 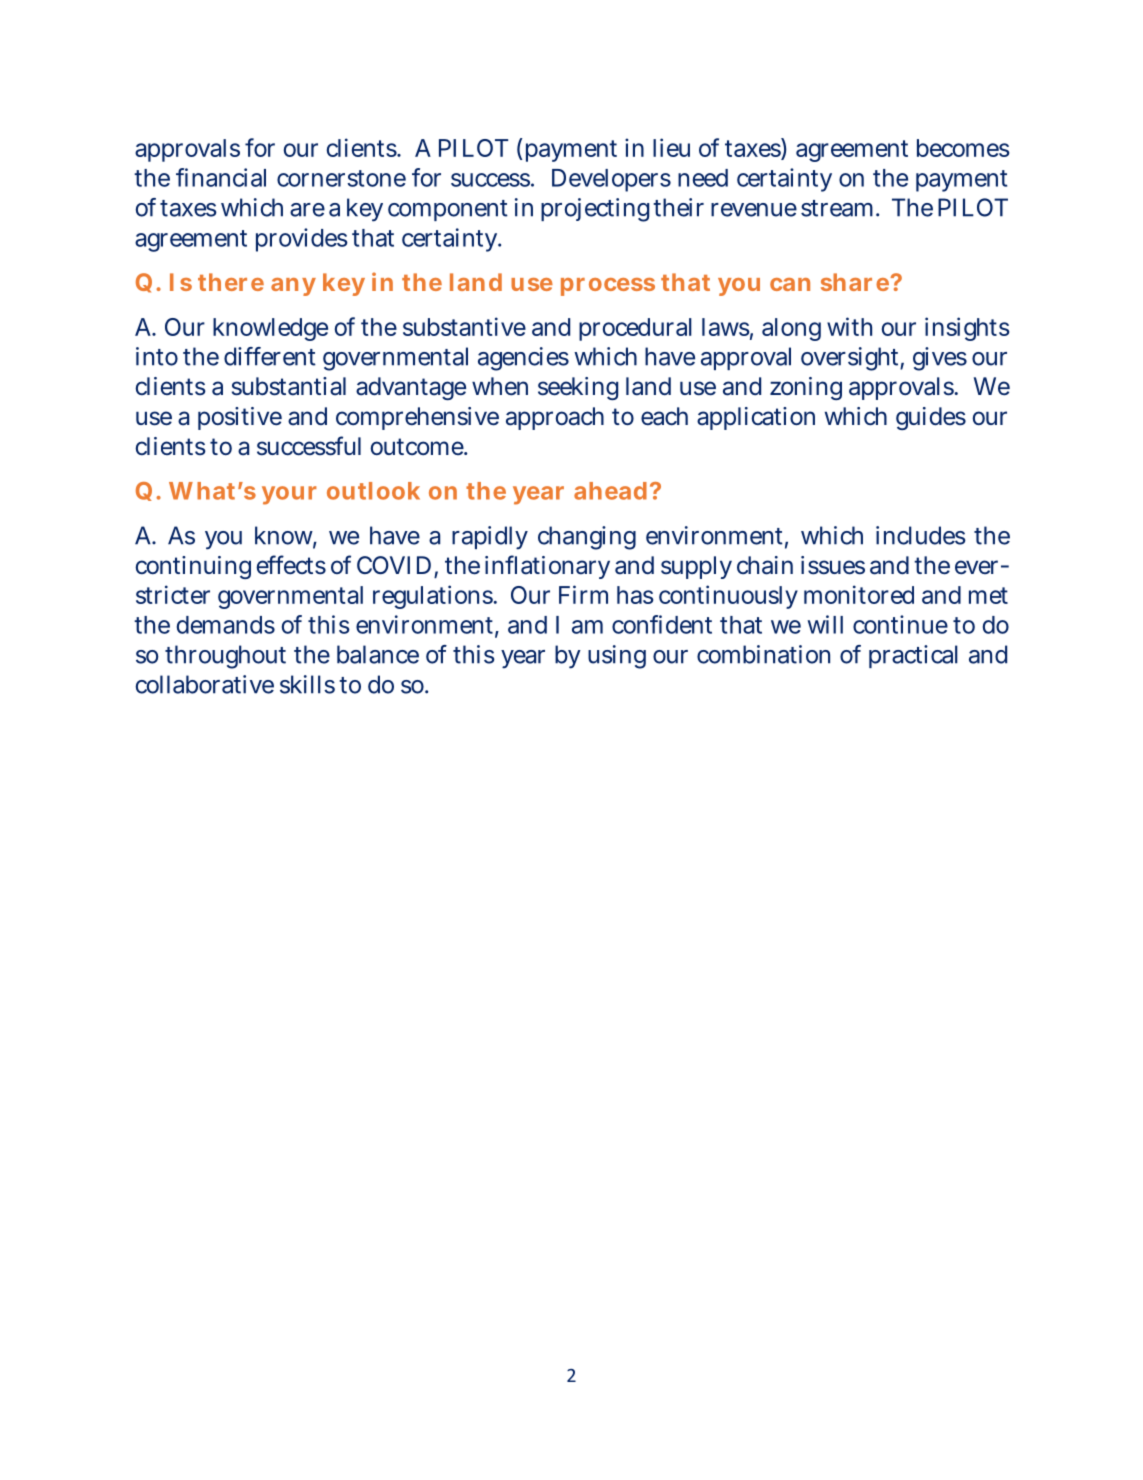 I want to click on procedural, so click(x=635, y=329).
